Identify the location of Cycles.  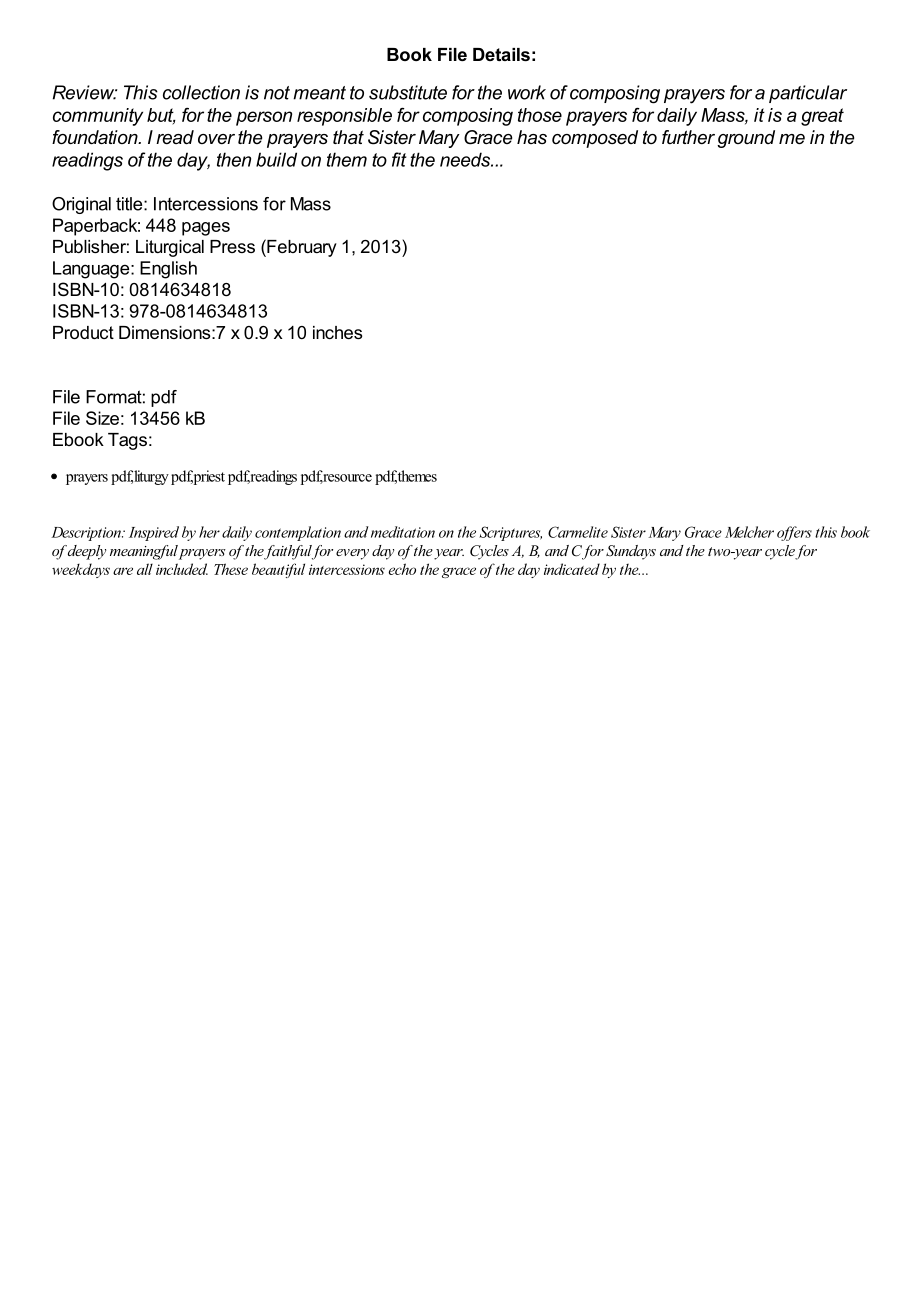
(489, 552).
